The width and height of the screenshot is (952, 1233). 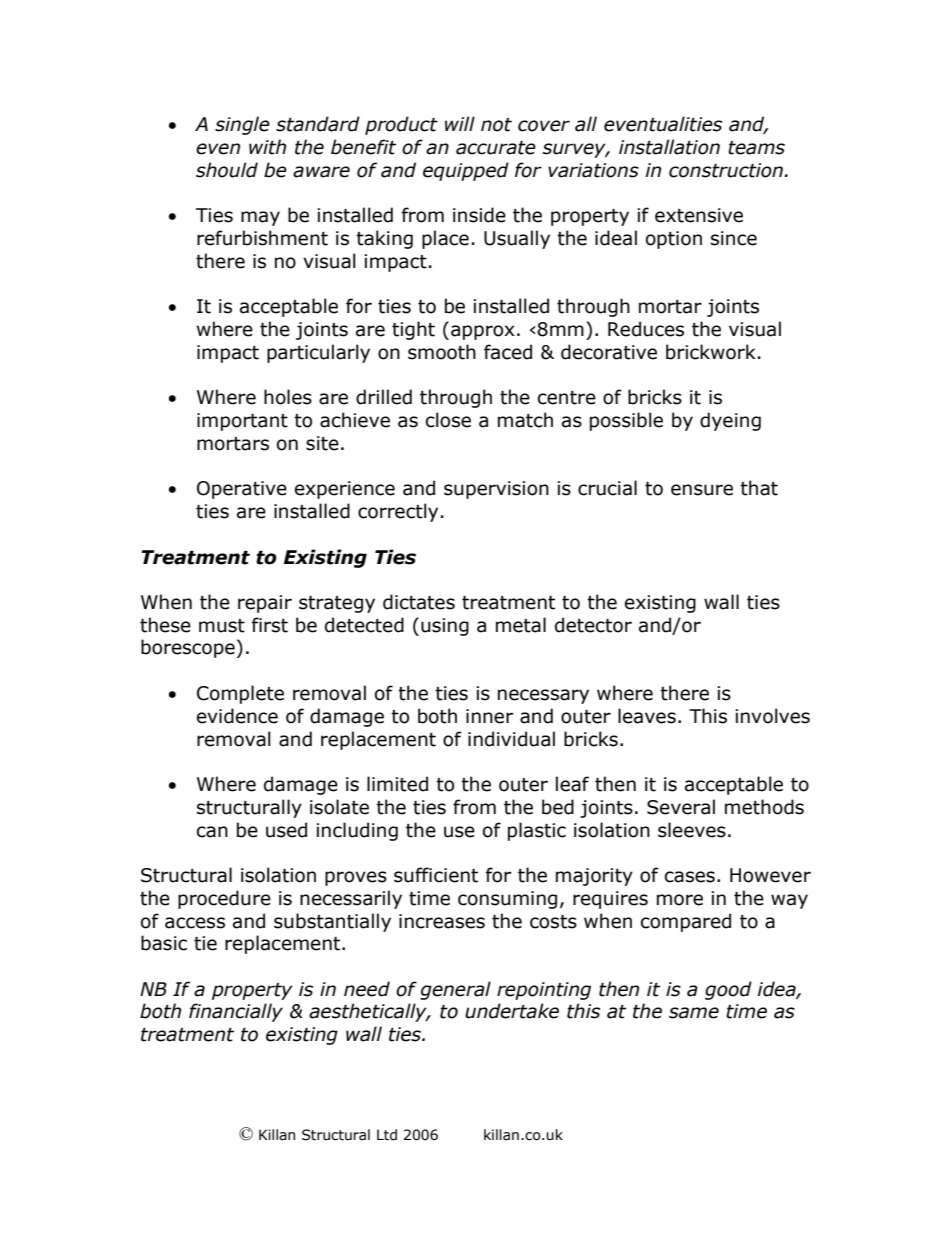 What do you see at coordinates (236, 1012) in the screenshot?
I see `financially` at bounding box center [236, 1012].
